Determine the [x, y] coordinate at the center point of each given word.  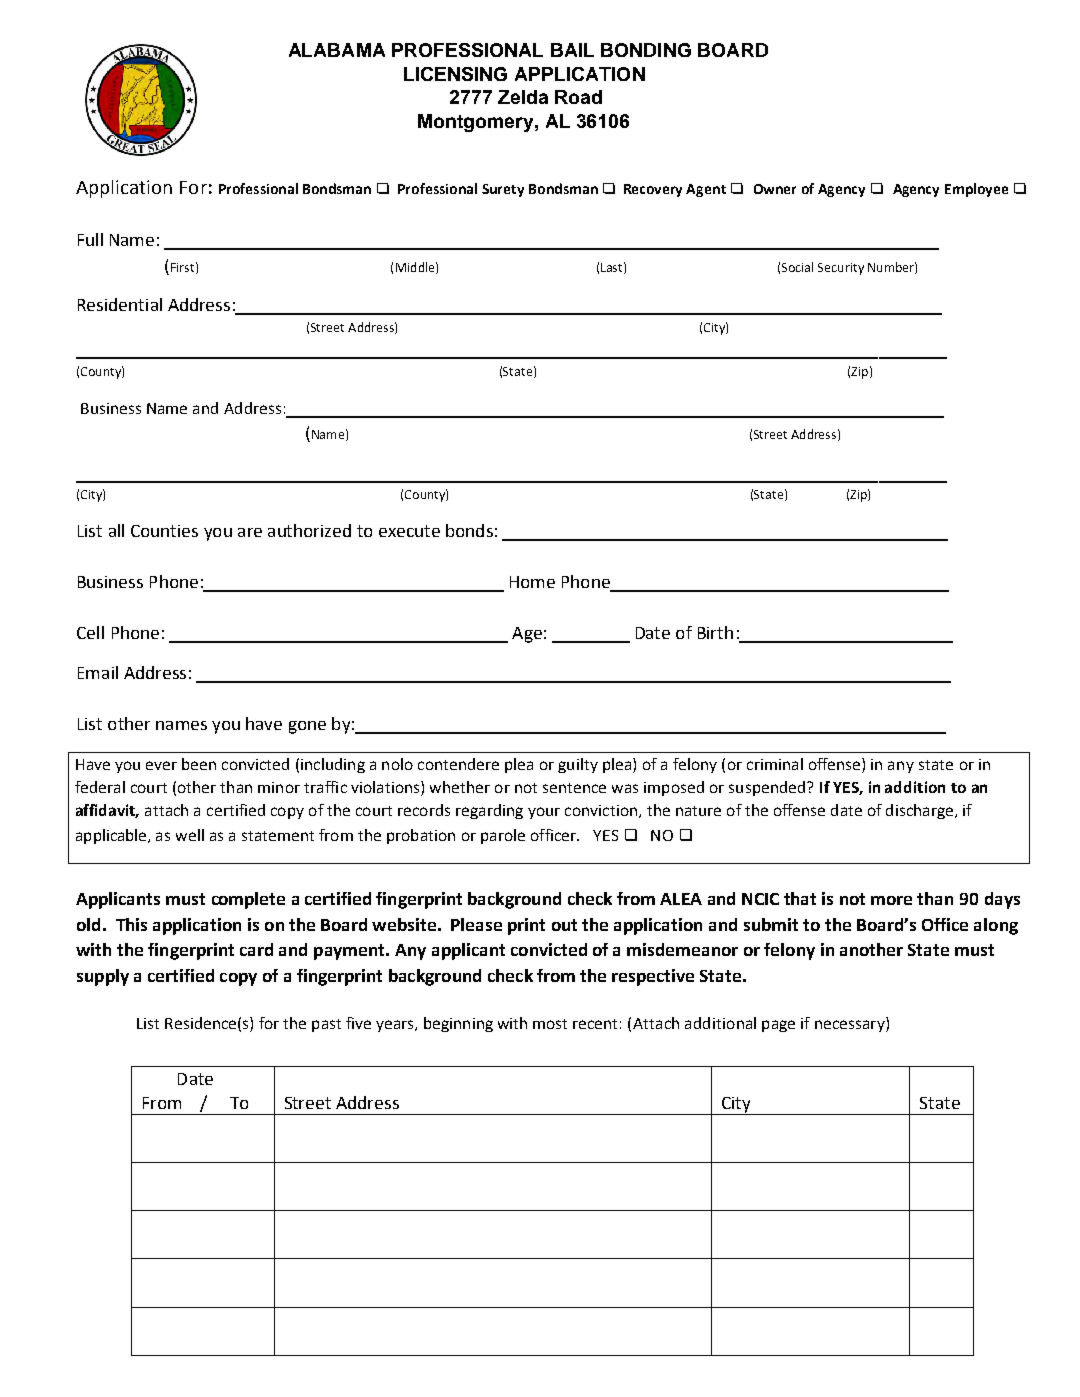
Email [98, 672]
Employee [976, 190]
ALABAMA [337, 50]
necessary [851, 1026]
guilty [578, 765]
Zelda [523, 97]
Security [841, 269]
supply [103, 977]
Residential [120, 304]
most [550, 1024]
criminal [775, 764]
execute [409, 531]
